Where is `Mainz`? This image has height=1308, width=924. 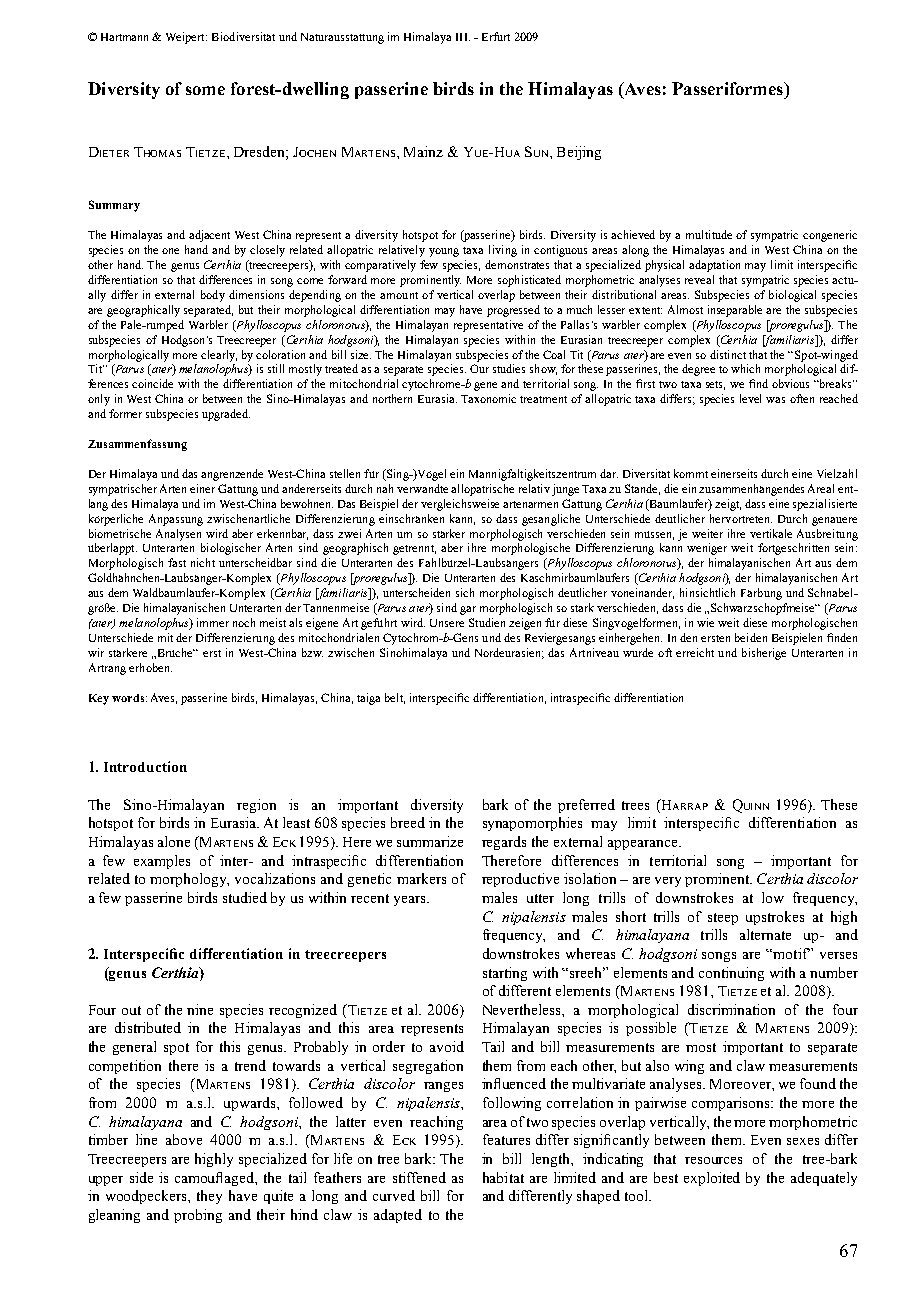
Mainz is located at coordinates (423, 151).
